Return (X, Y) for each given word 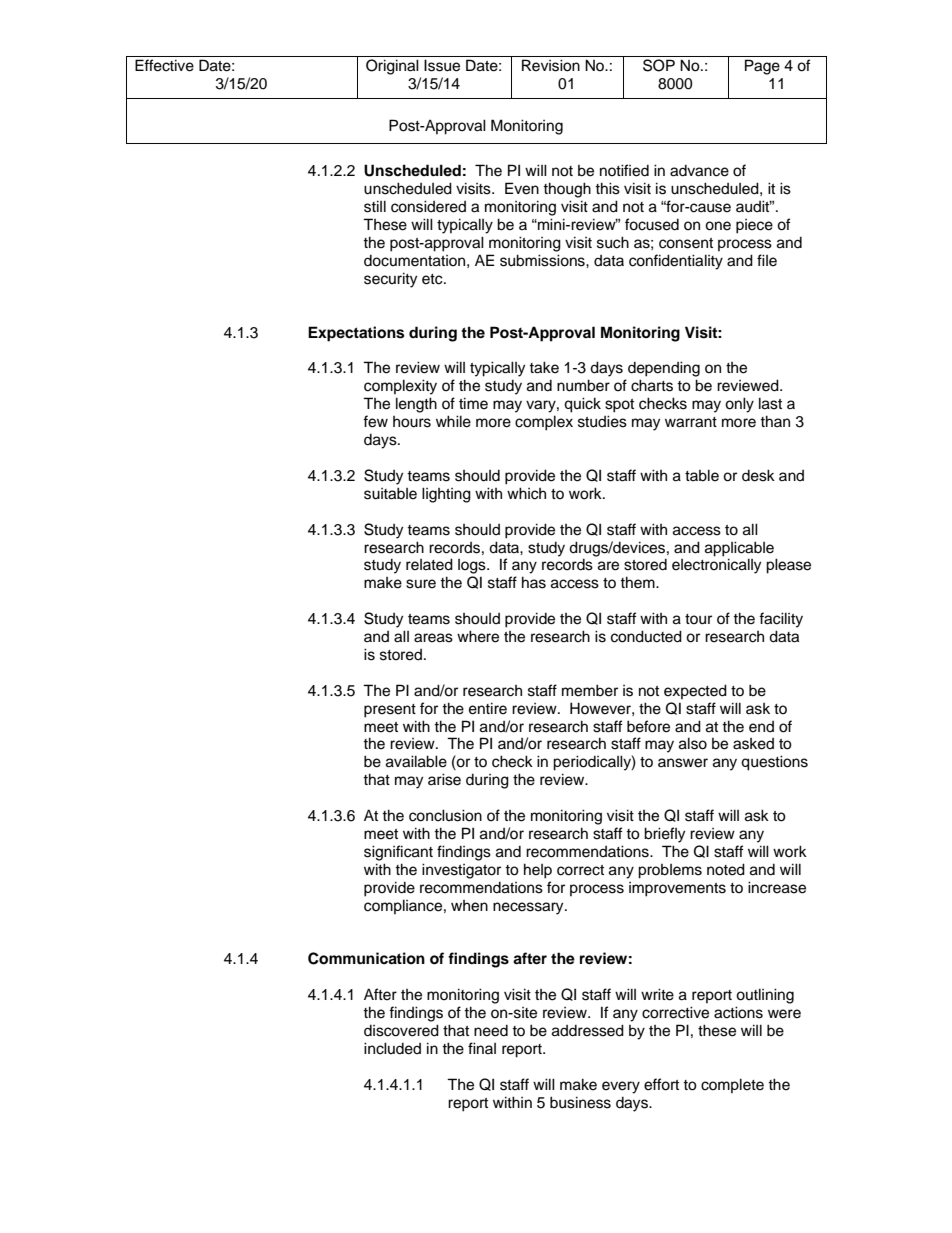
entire (488, 708)
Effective (164, 65)
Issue (442, 65)
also (693, 743)
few (375, 421)
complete (732, 1085)
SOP (659, 65)
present (390, 711)
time (473, 403)
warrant (691, 422)
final (482, 1048)
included (392, 1048)
